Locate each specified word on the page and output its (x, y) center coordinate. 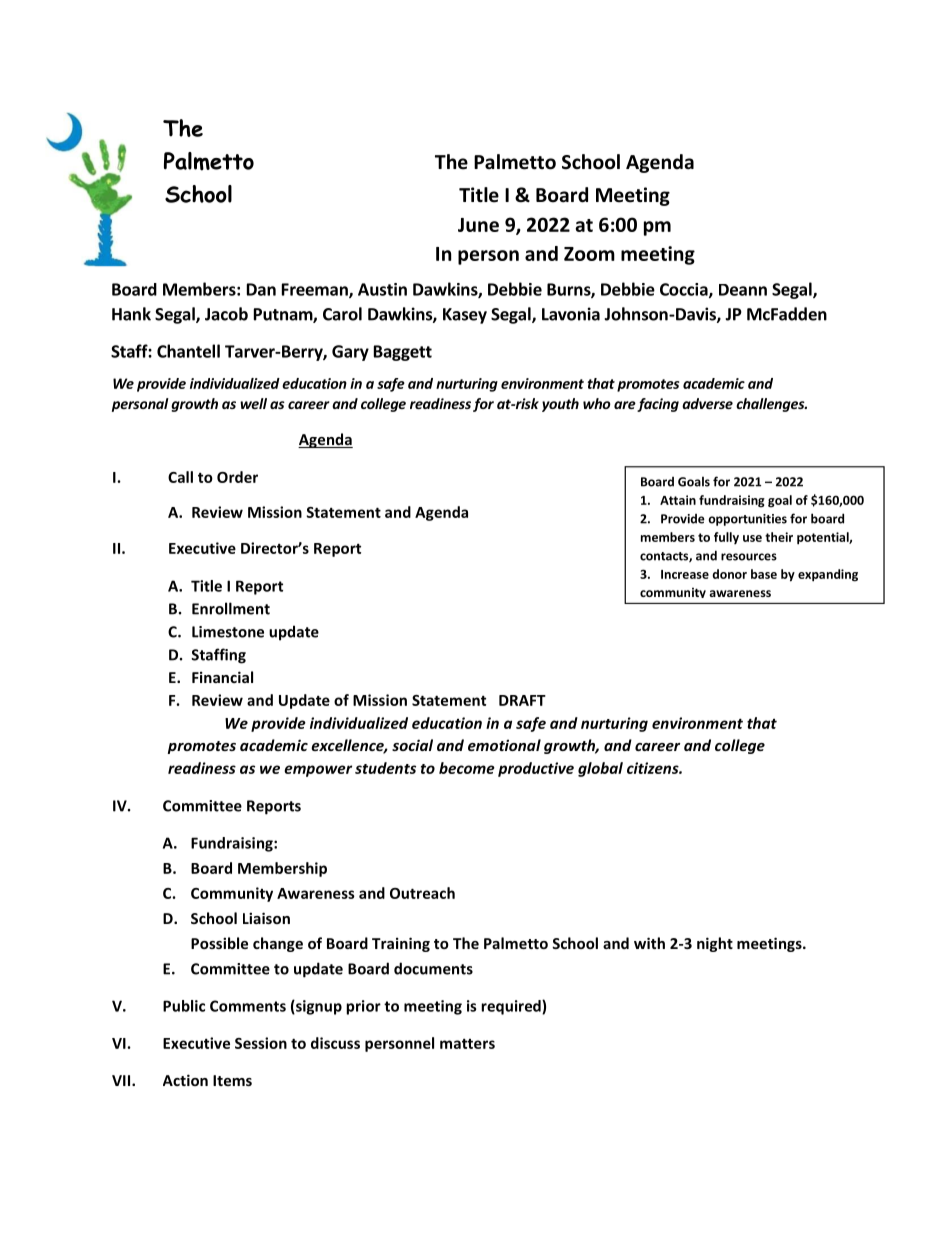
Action (185, 1080)
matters (467, 1044)
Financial (222, 677)
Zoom (589, 254)
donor (729, 574)
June (478, 225)
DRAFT (522, 700)
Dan (261, 289)
